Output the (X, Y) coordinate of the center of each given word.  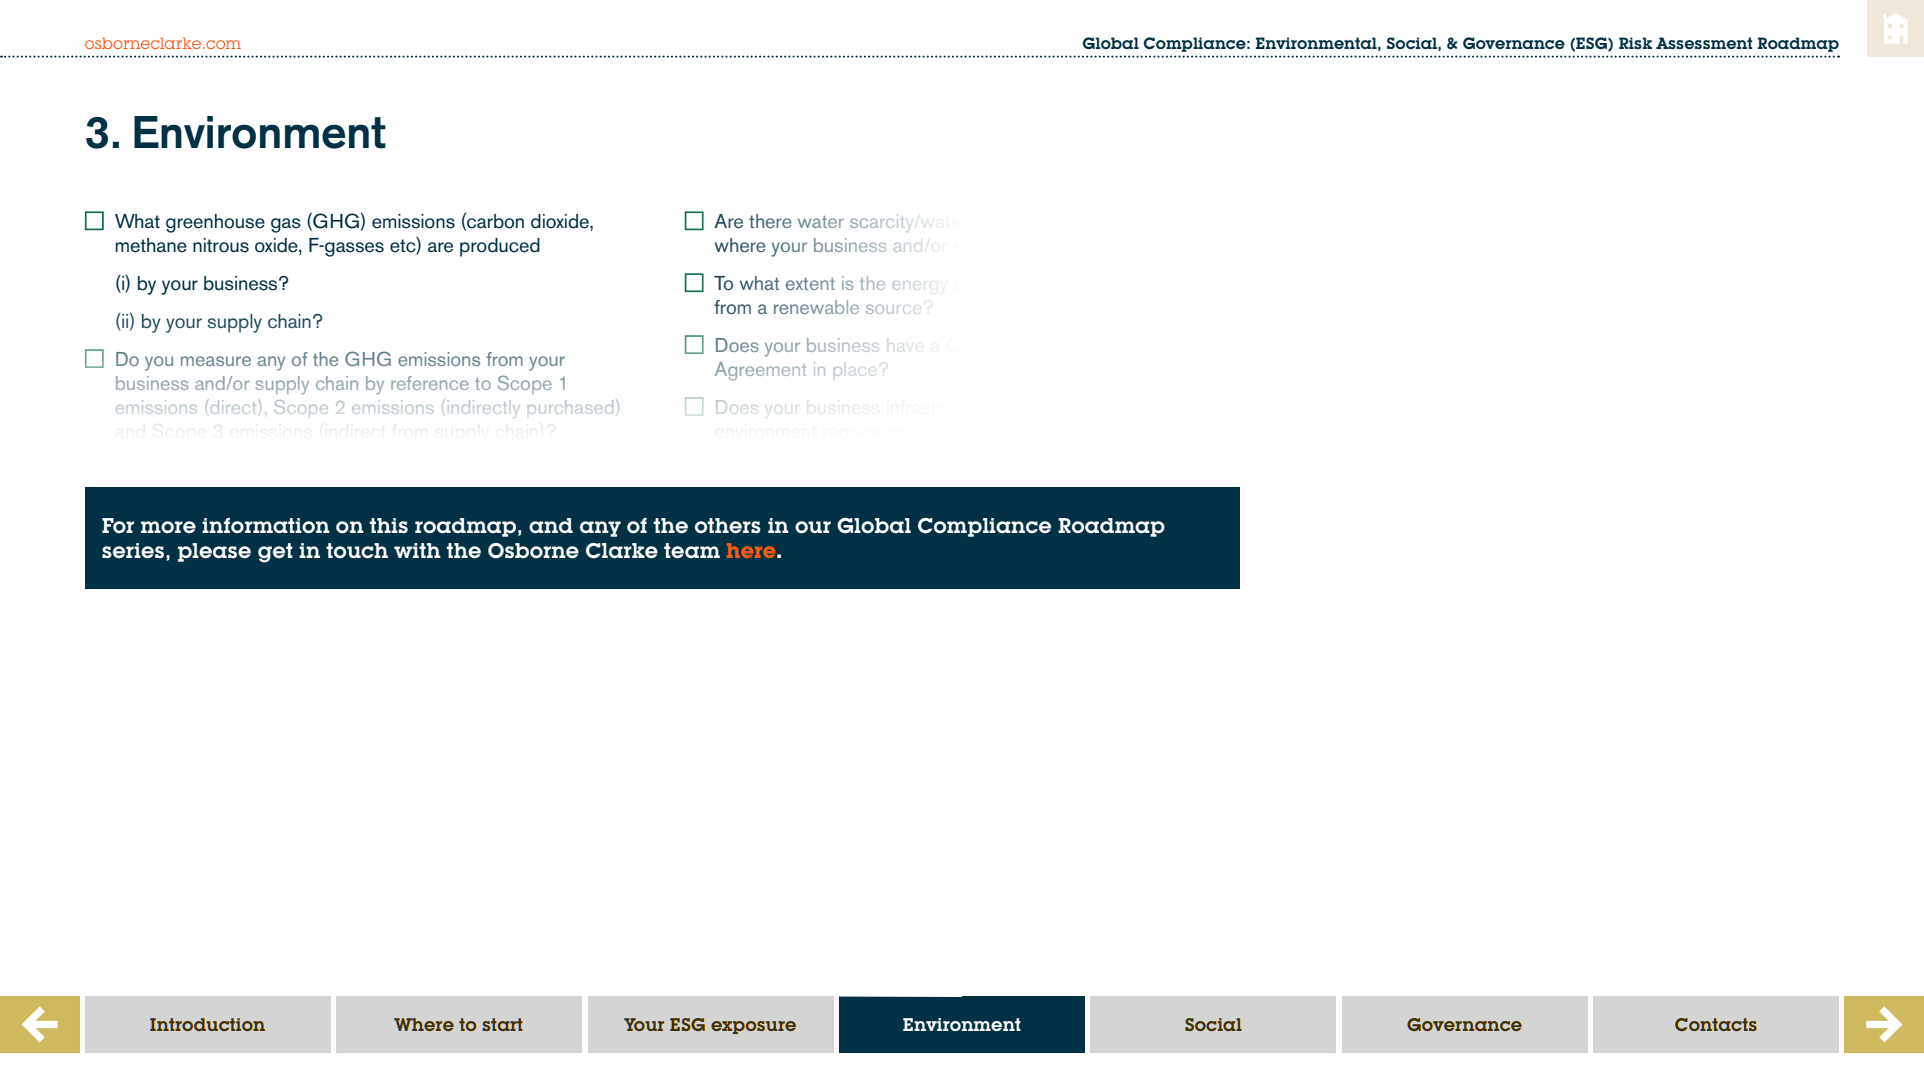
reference (430, 383)
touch (357, 551)
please (214, 552)
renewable (816, 307)
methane (151, 245)
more (168, 527)
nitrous (221, 245)
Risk (1635, 43)
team (692, 551)
